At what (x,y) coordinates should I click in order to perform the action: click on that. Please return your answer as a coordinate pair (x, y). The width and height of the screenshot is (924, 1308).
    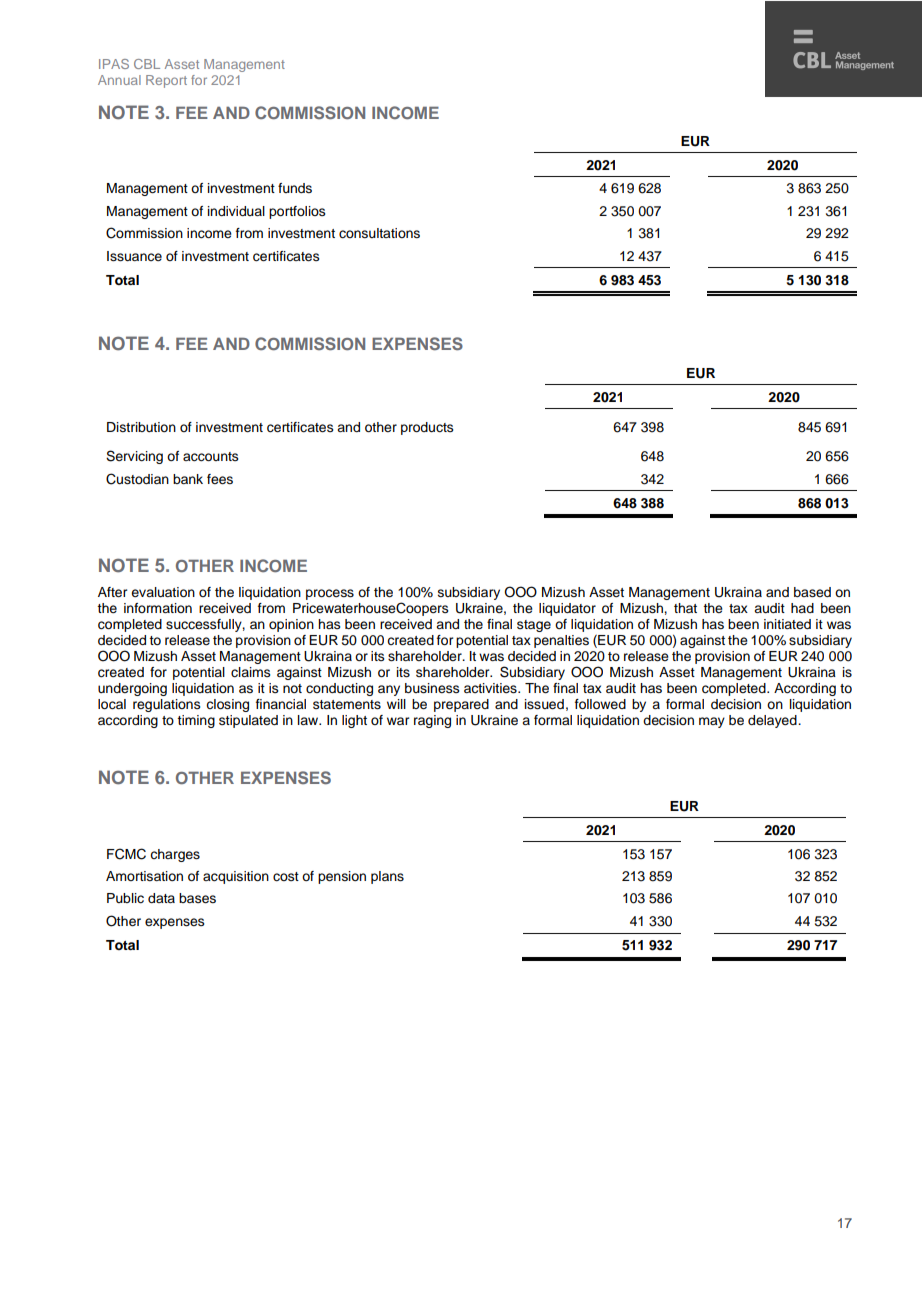
    Looking at the image, I should click on (685, 608).
